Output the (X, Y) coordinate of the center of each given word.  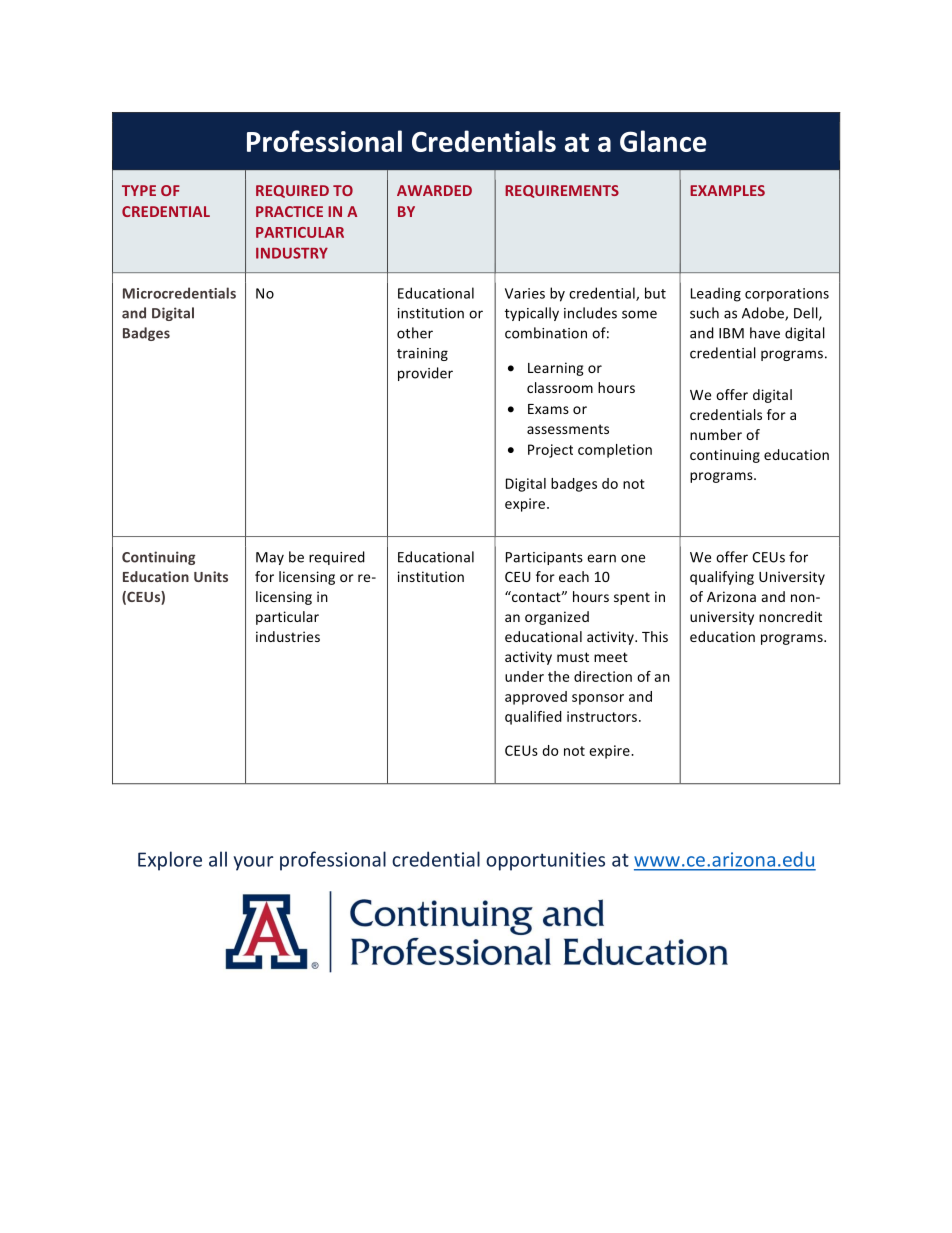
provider (425, 374)
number (716, 434)
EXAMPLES (727, 190)
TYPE (139, 190)
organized (557, 618)
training (422, 354)
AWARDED (434, 190)
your (253, 863)
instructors (603, 716)
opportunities (545, 861)
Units (211, 576)
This (655, 636)
